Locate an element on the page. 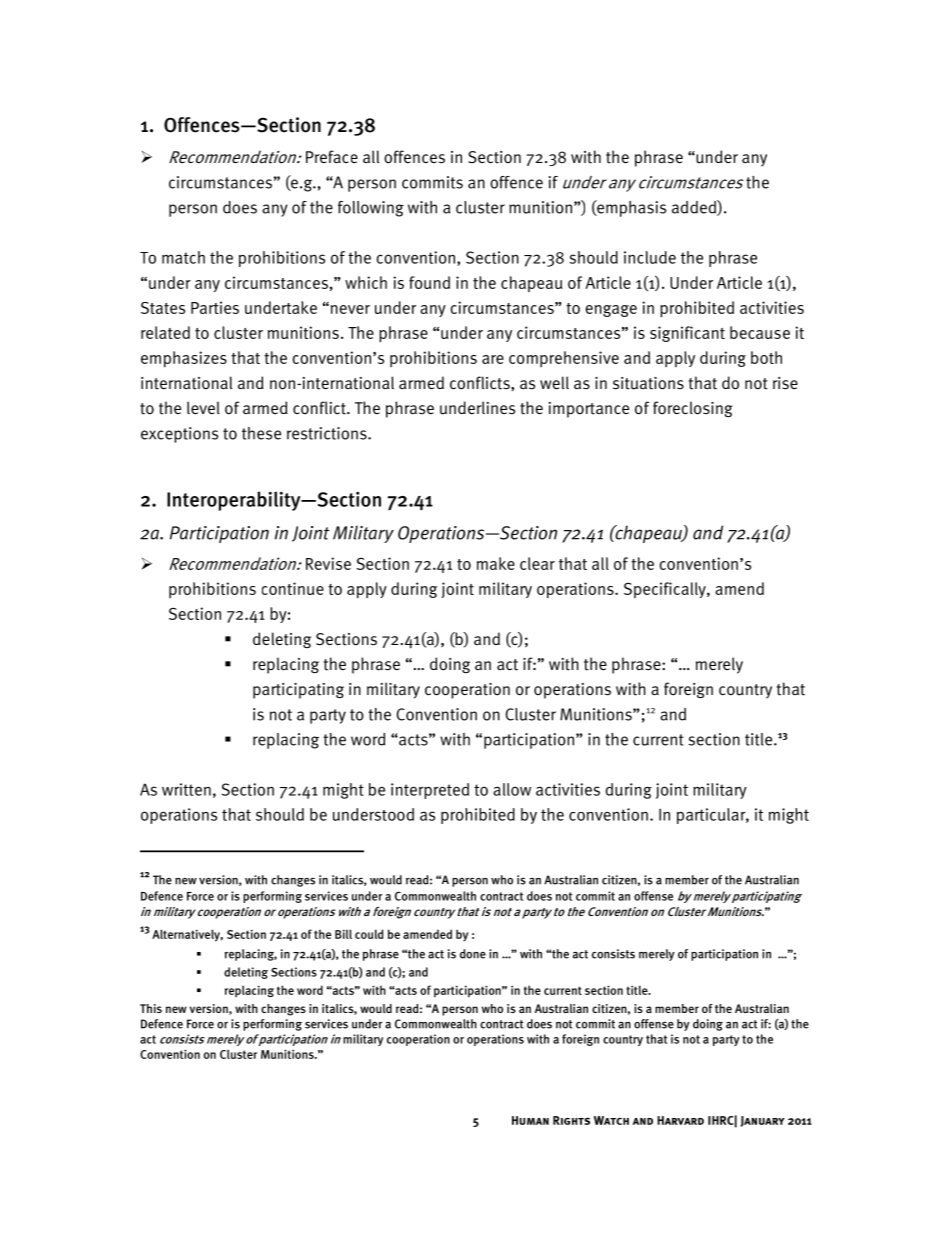  make is located at coordinates (496, 563).
